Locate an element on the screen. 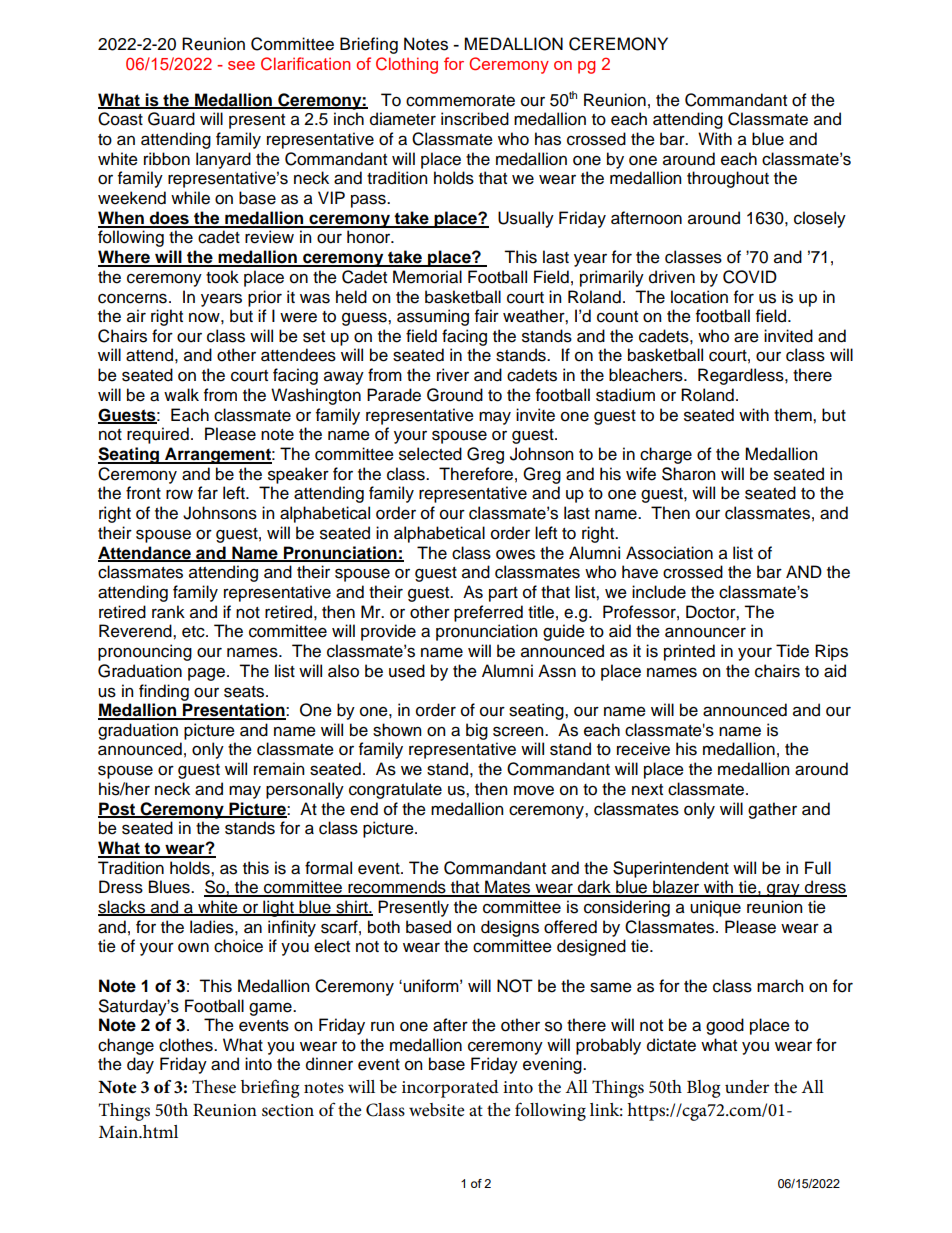  move is located at coordinates (534, 790).
